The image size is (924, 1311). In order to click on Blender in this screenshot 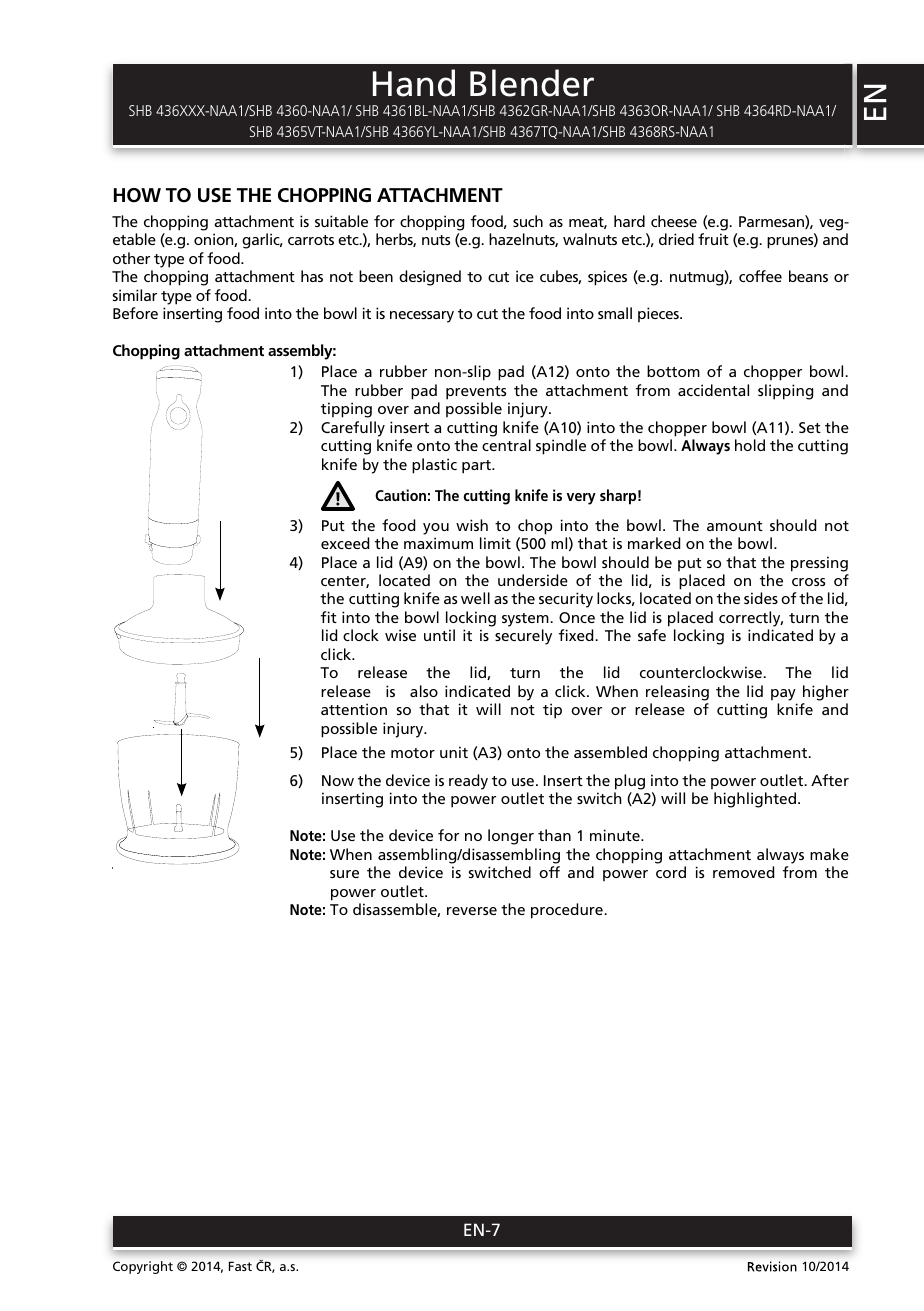, I will do `click(532, 83)`.
